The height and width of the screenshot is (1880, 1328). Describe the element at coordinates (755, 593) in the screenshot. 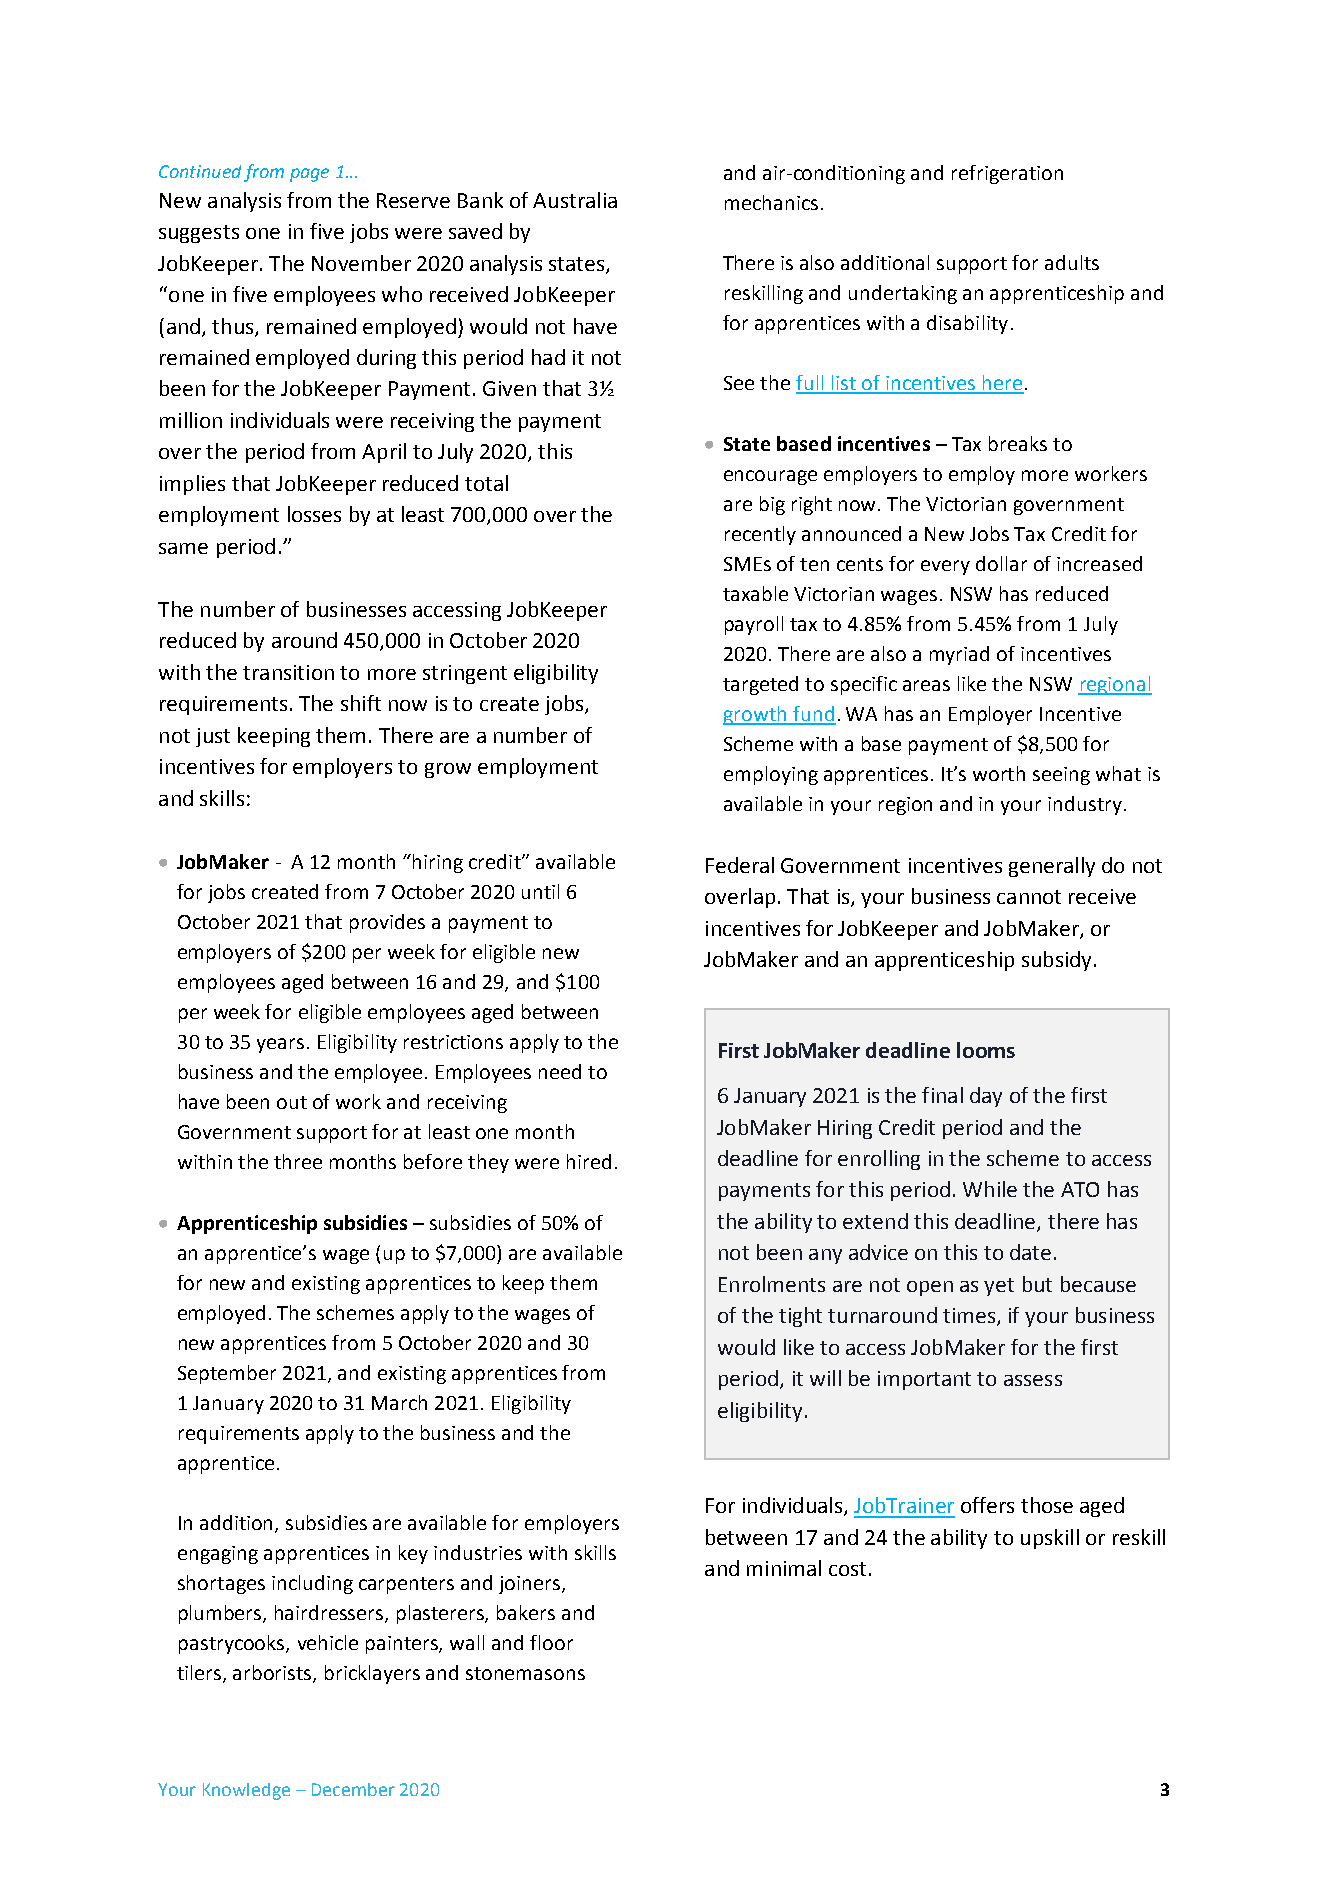

I see `taxable` at that location.
